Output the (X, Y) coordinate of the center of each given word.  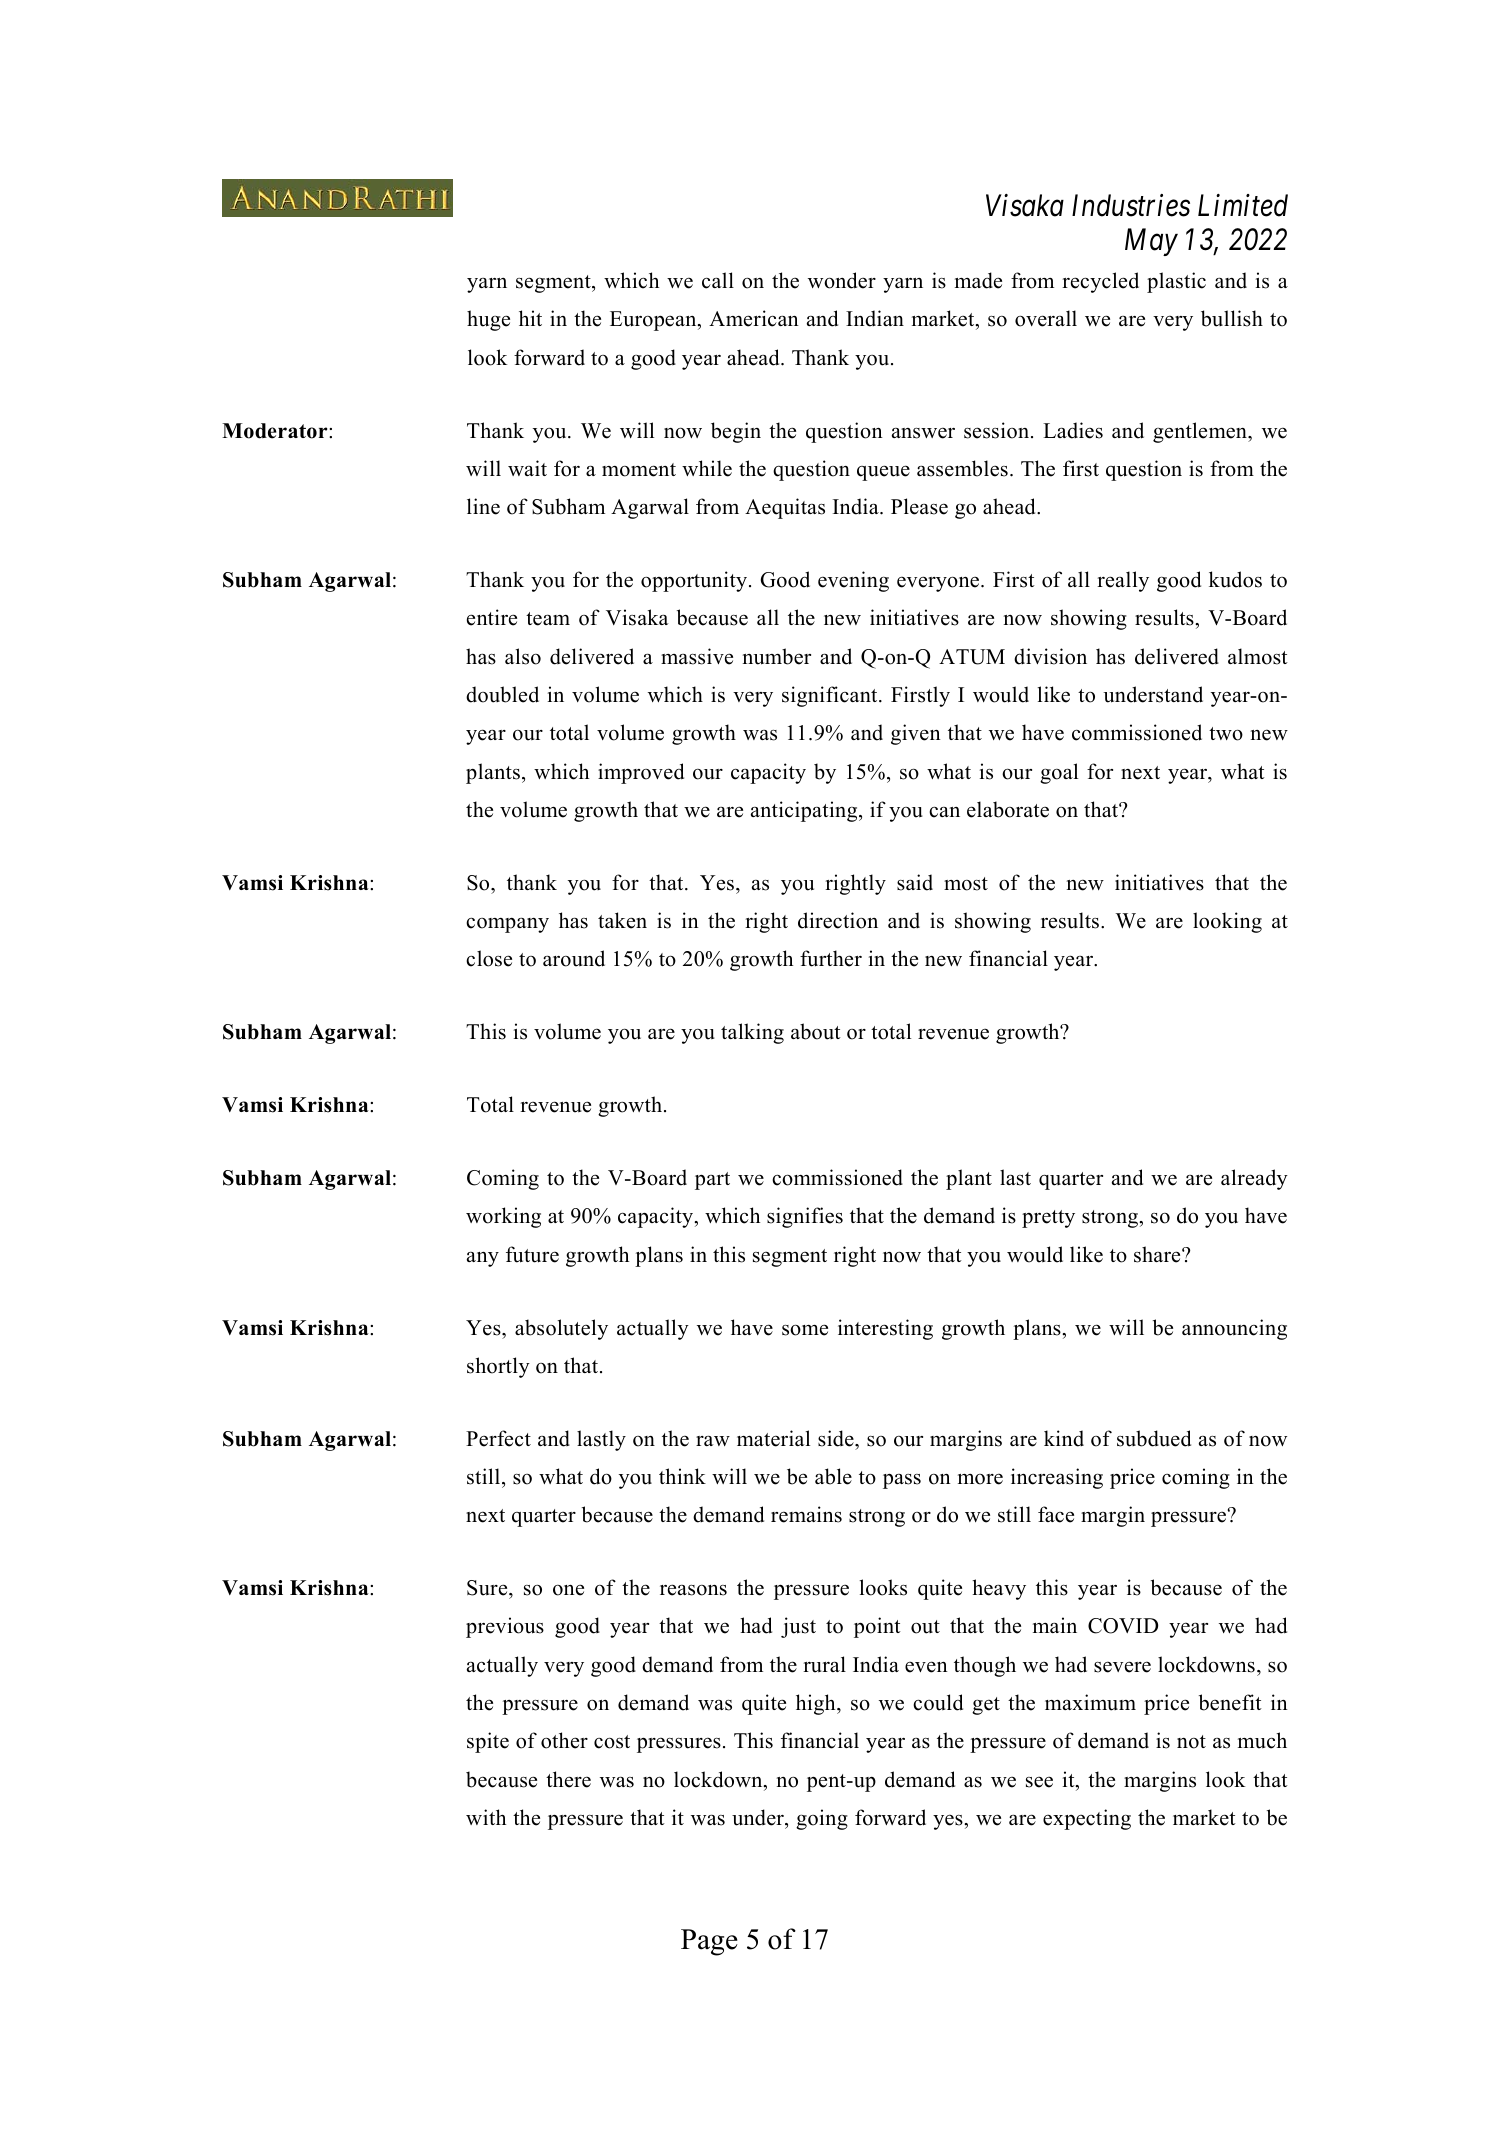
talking (752, 1033)
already (1254, 1179)
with (486, 1817)
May (1151, 242)
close (489, 958)
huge (488, 320)
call (718, 280)
